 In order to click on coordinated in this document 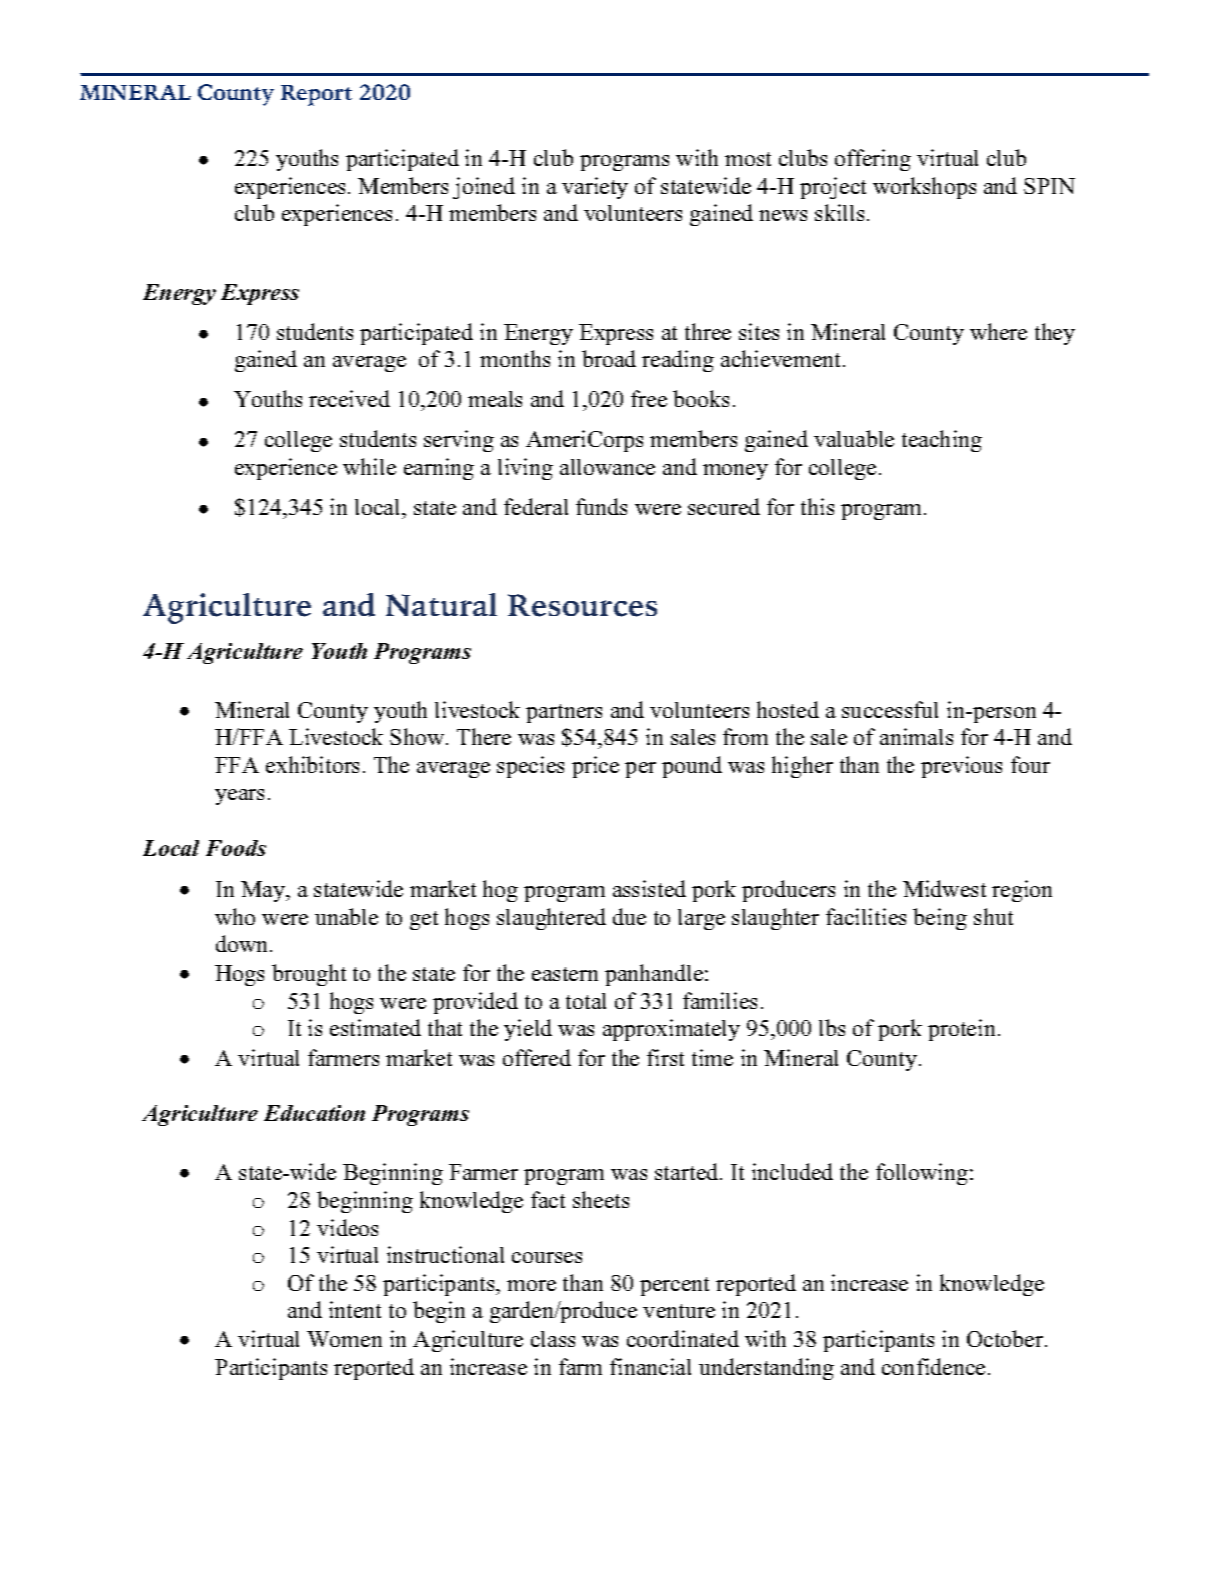, I will do `click(683, 1338)`.
